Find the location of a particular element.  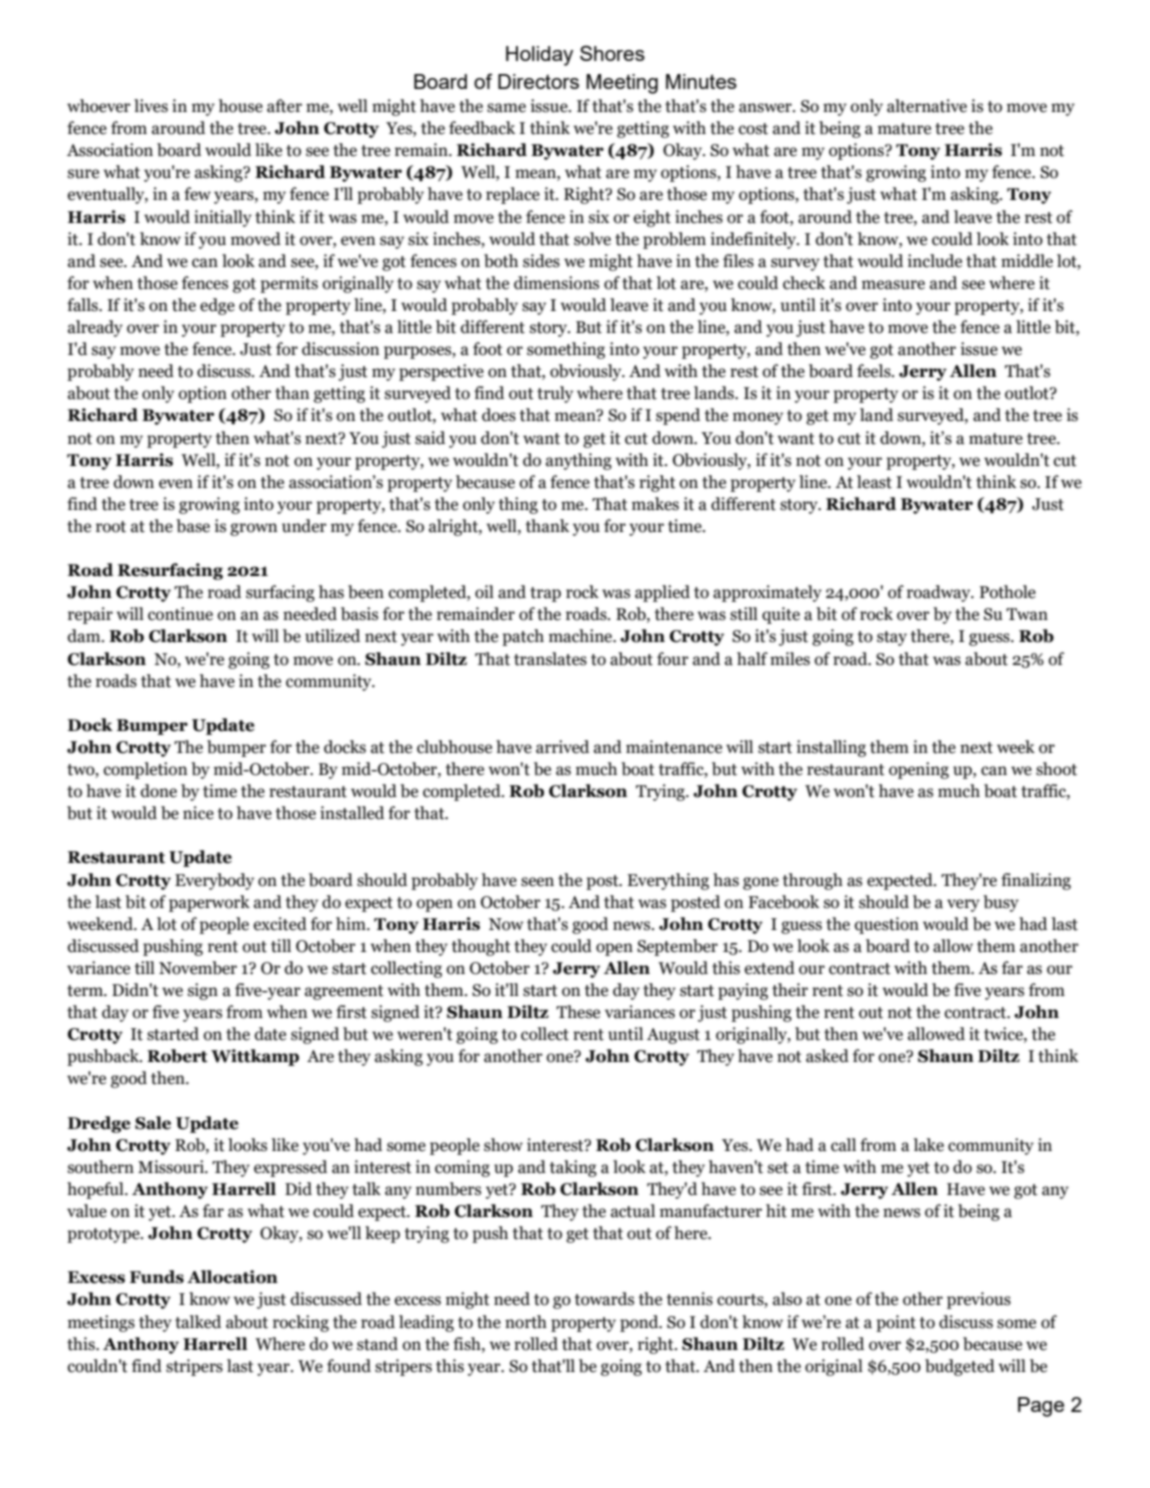

Robert is located at coordinates (177, 1056).
